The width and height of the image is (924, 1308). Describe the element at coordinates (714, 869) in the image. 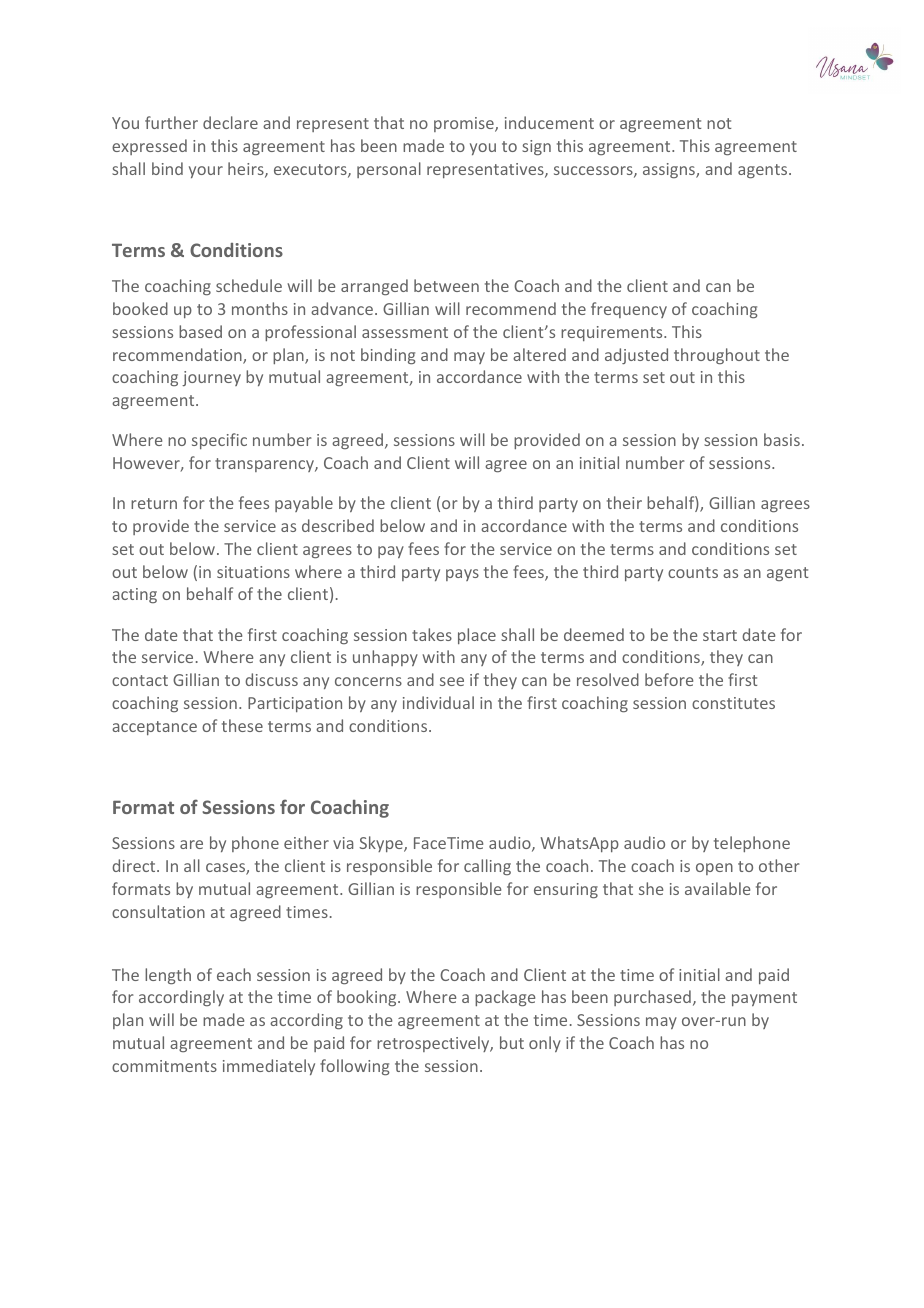

I see `open` at that location.
